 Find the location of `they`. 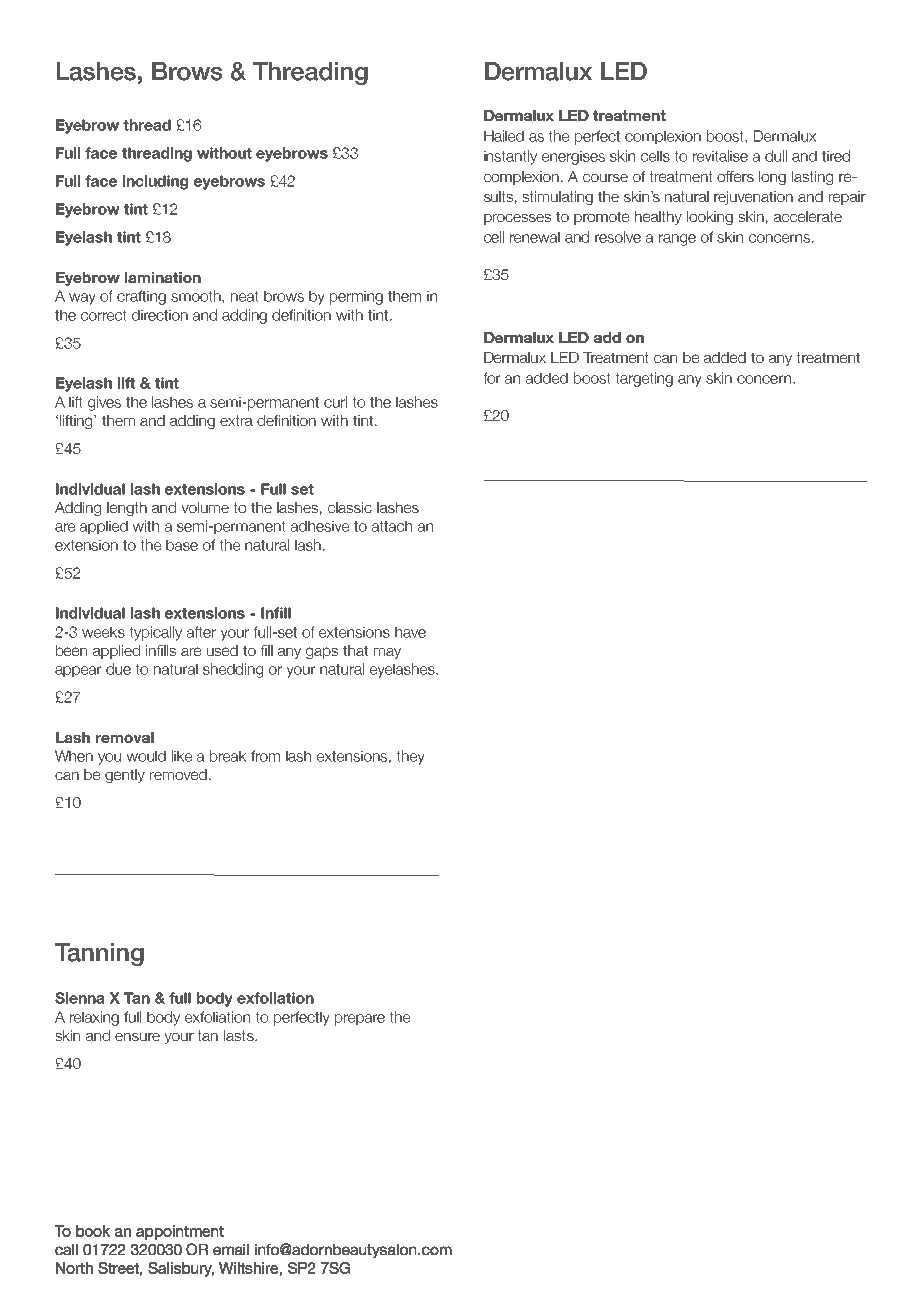

they is located at coordinates (410, 757).
